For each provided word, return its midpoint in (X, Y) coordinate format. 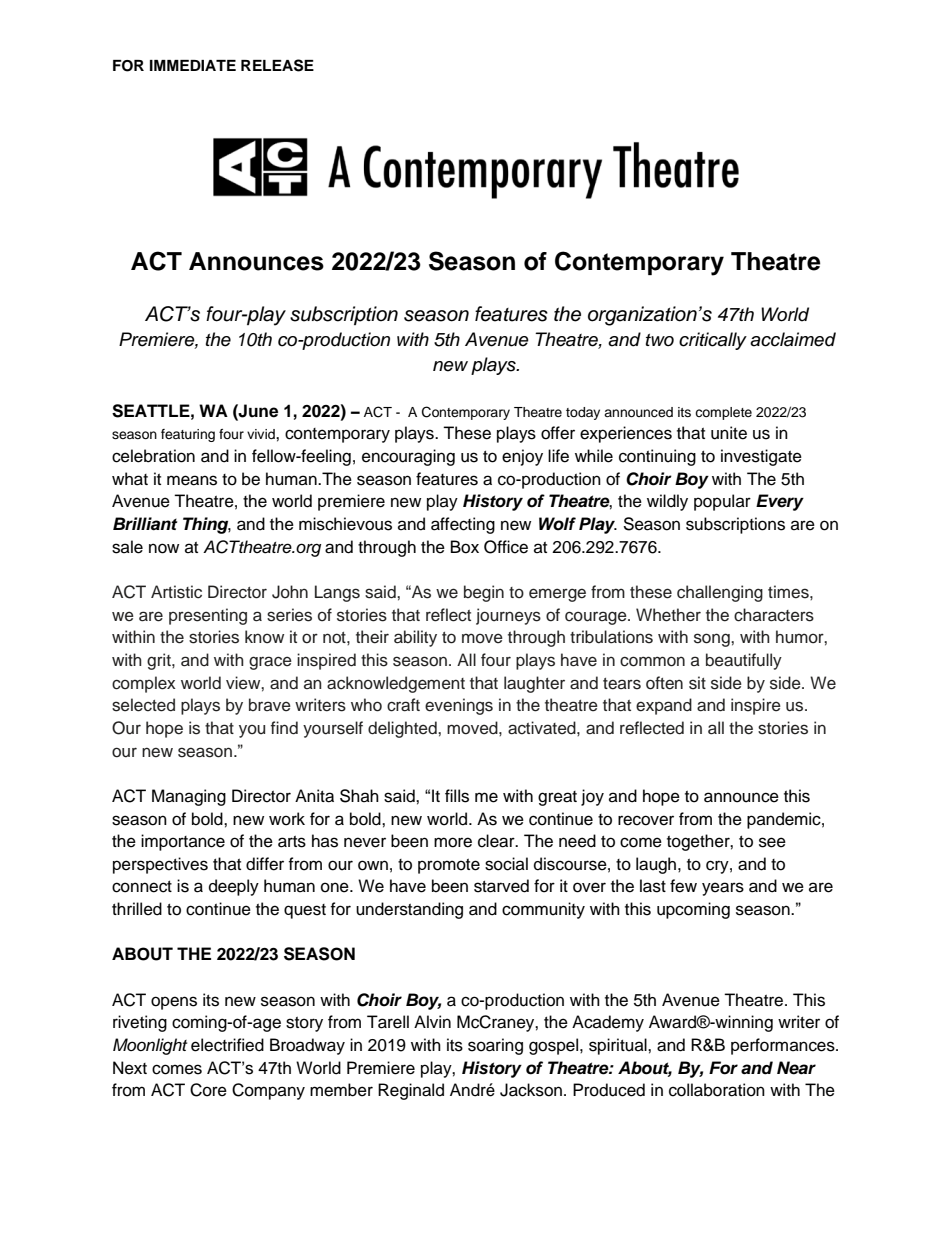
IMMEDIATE (193, 65)
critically (713, 341)
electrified (227, 1045)
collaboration (717, 1090)
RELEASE (277, 65)
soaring (495, 1046)
